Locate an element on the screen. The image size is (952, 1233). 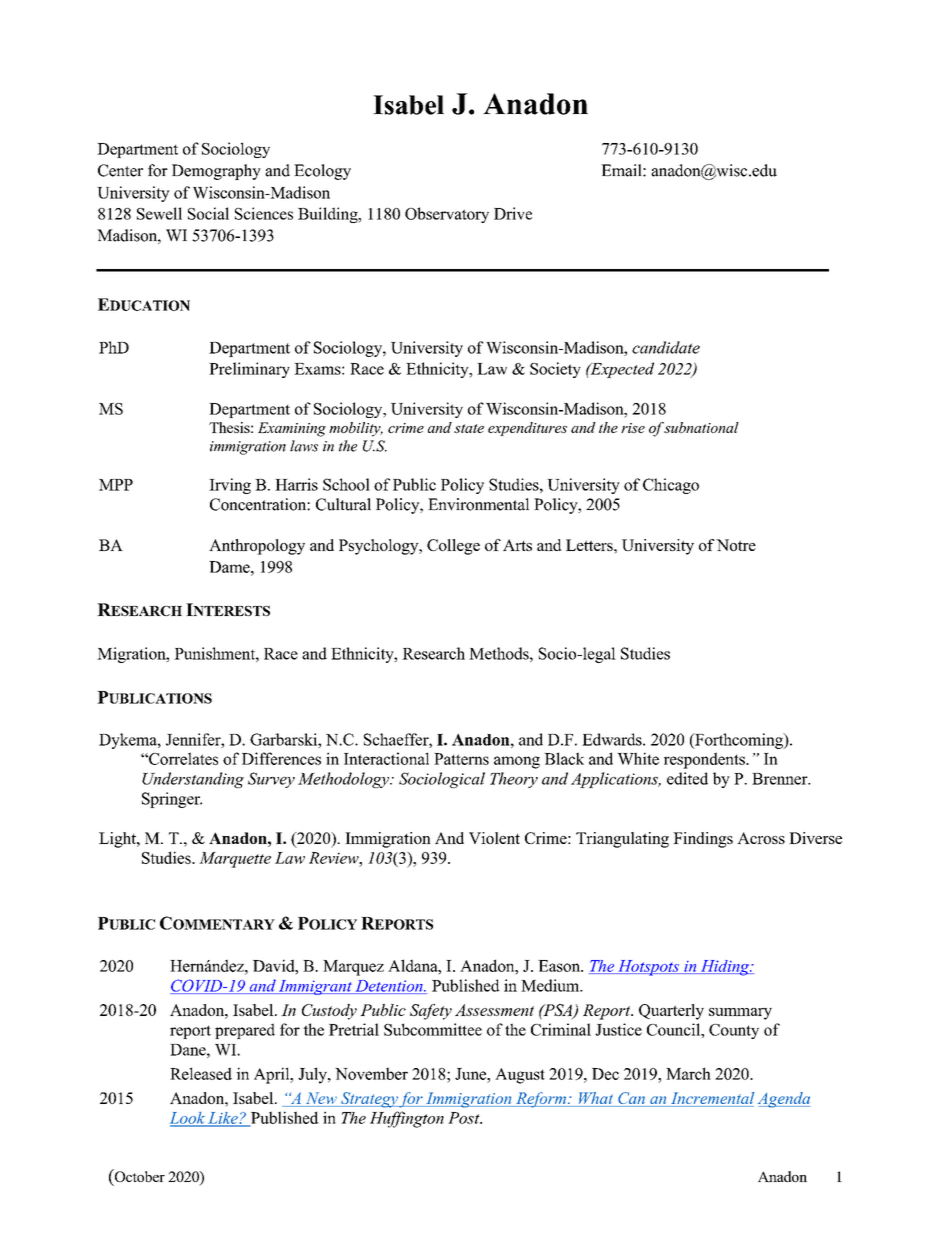
Drive is located at coordinates (513, 213).
